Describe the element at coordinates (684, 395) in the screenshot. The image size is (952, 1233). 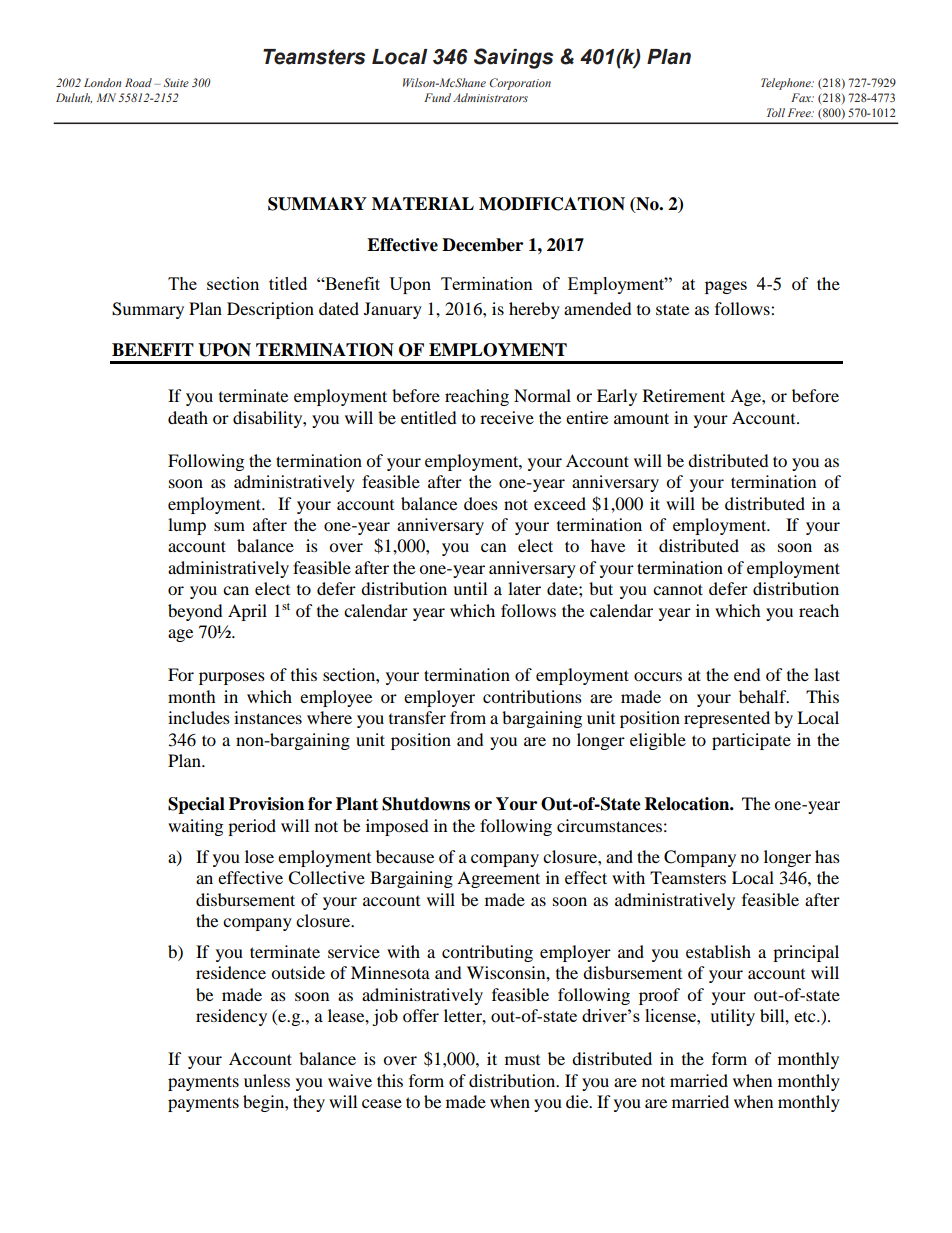
I see `Retirement` at that location.
